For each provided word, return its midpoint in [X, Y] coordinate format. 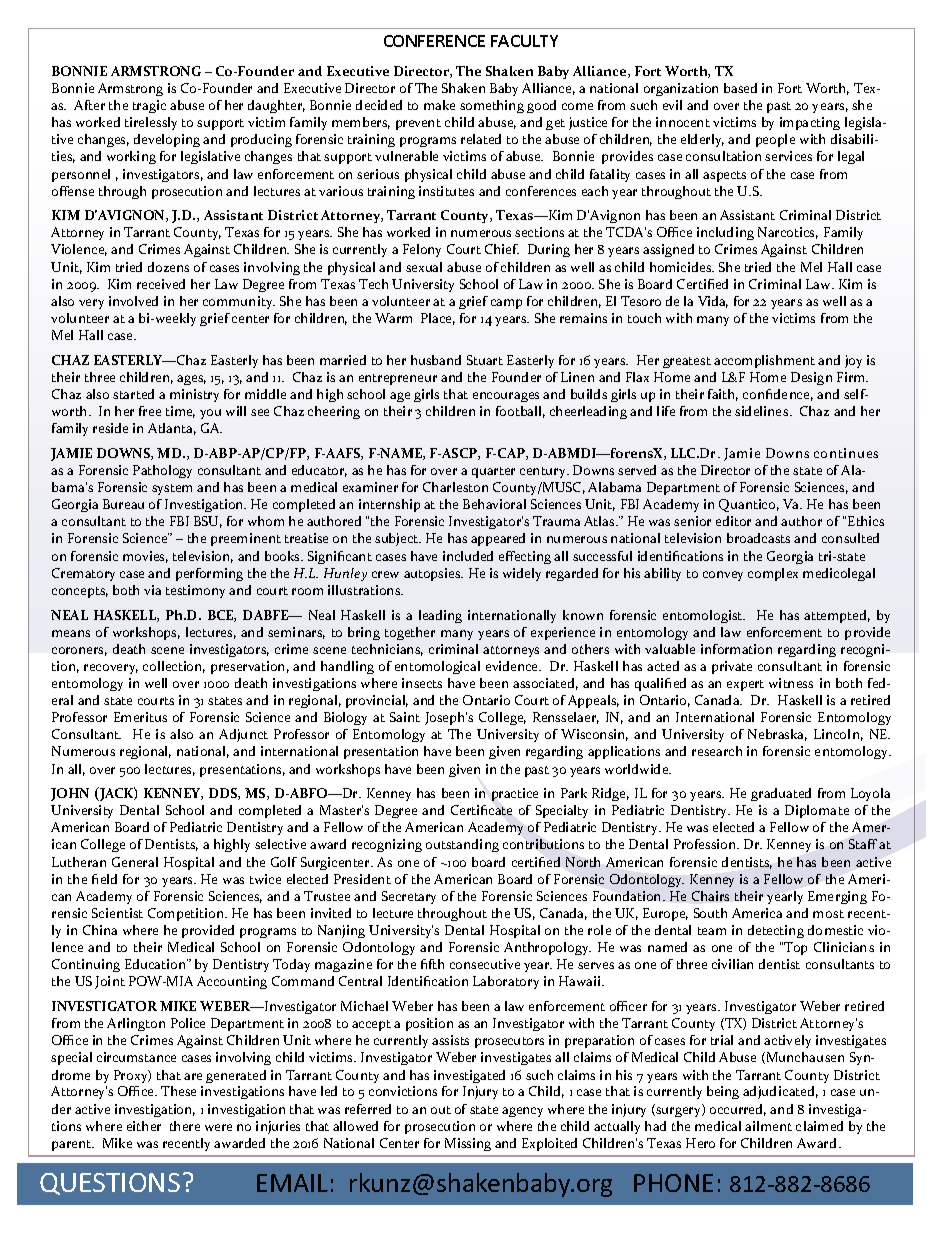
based [740, 88]
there [185, 1126]
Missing [468, 1144]
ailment [768, 1126]
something [492, 106]
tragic [149, 106]
